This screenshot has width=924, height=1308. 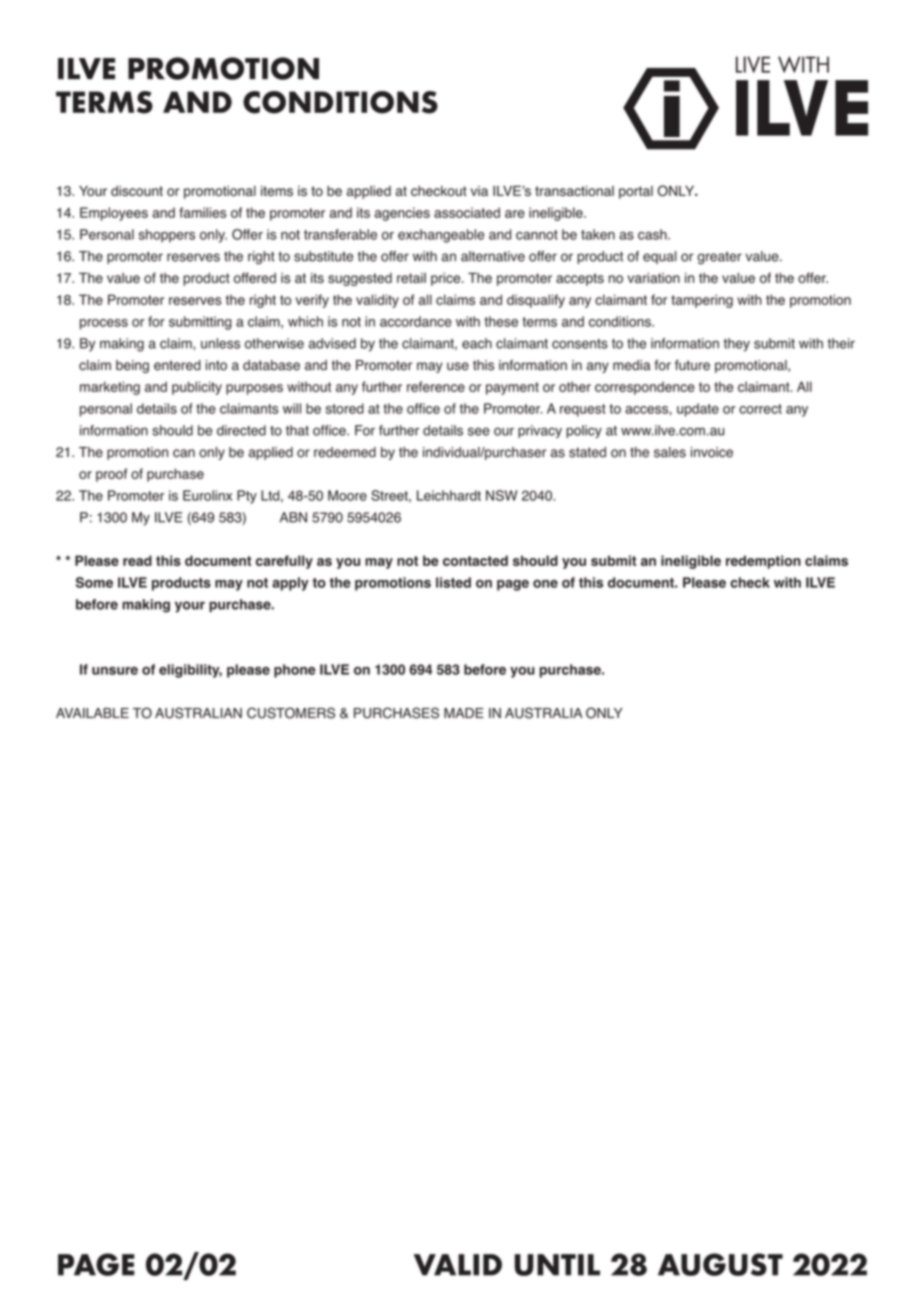 I want to click on UNTIL, so click(x=557, y=1265).
